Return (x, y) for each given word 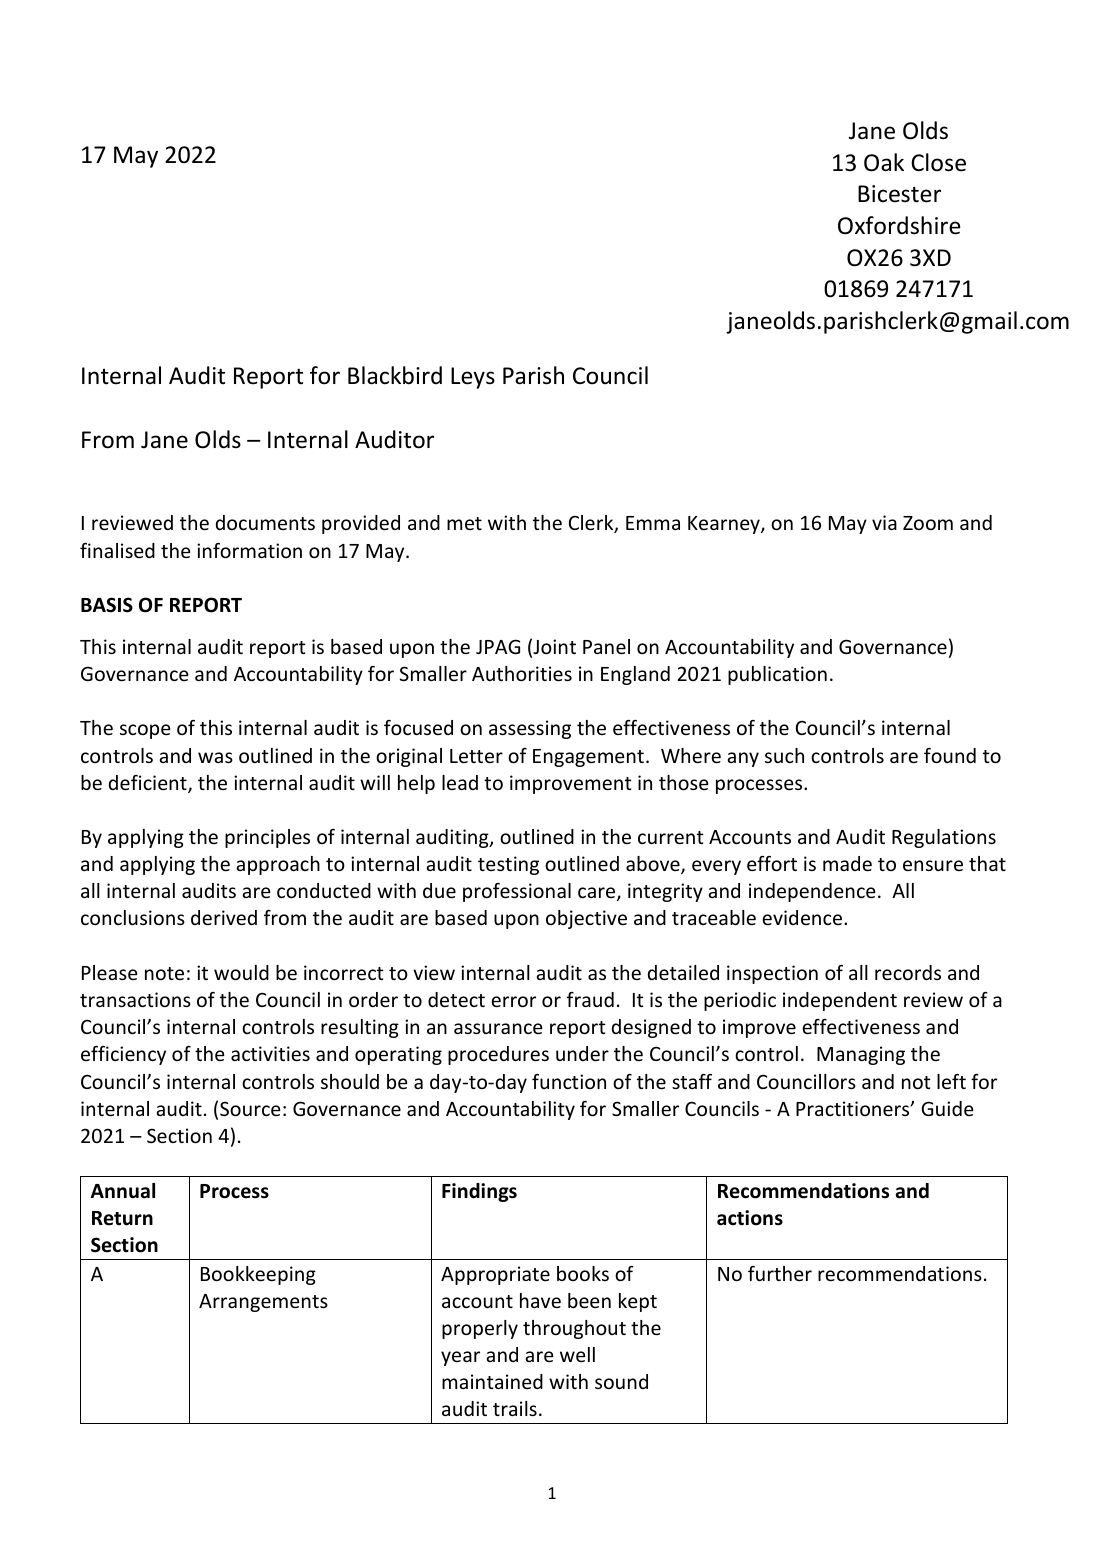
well (577, 1354)
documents (265, 522)
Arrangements (263, 1303)
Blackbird (395, 375)
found (950, 755)
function (569, 1081)
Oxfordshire (899, 225)
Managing (861, 1055)
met (464, 523)
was (215, 757)
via (884, 522)
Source (250, 1108)
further (780, 1273)
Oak (884, 162)
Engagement (588, 758)
